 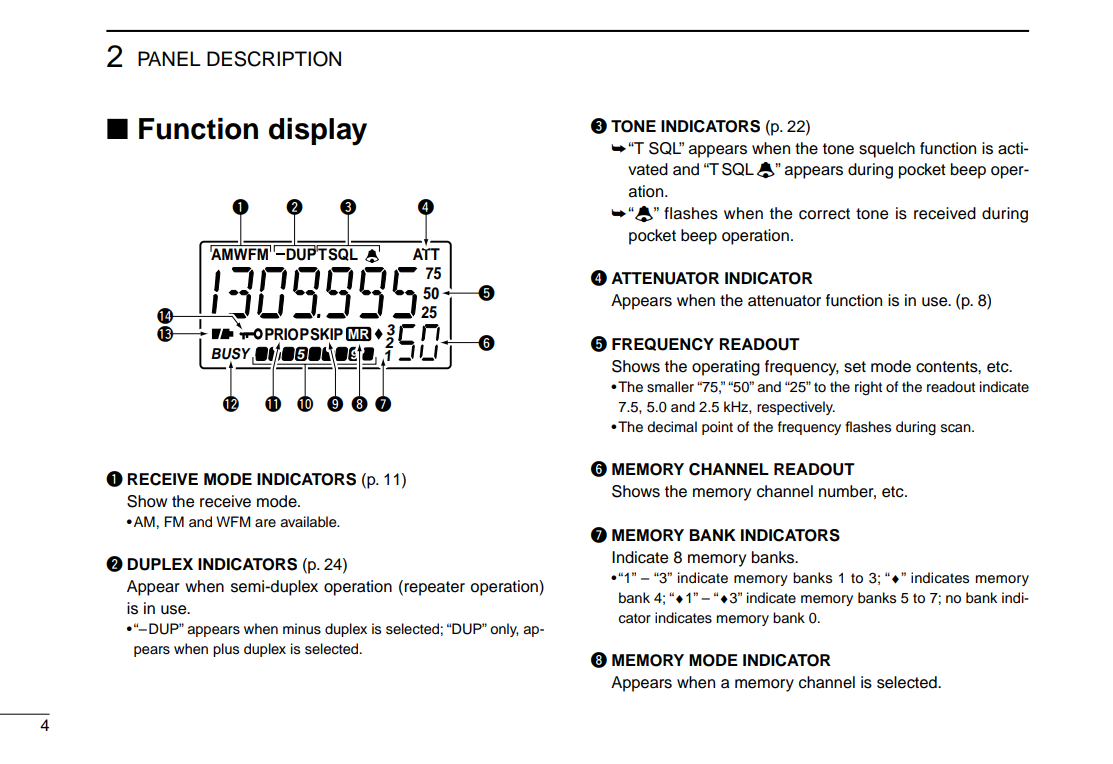 I want to click on only, so click(x=504, y=630).
